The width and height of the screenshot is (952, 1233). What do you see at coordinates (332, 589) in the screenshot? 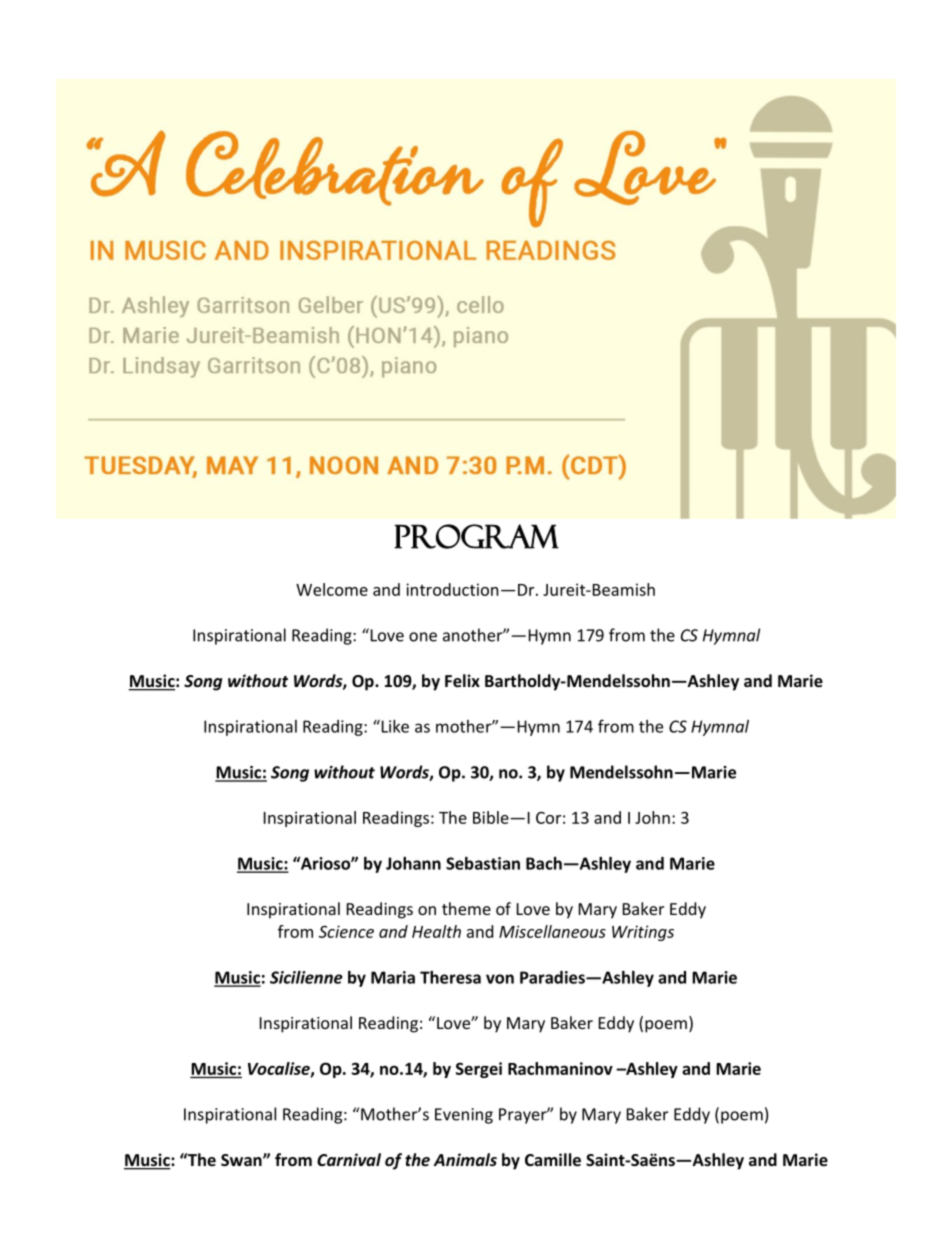
I see `Welcome` at bounding box center [332, 589].
